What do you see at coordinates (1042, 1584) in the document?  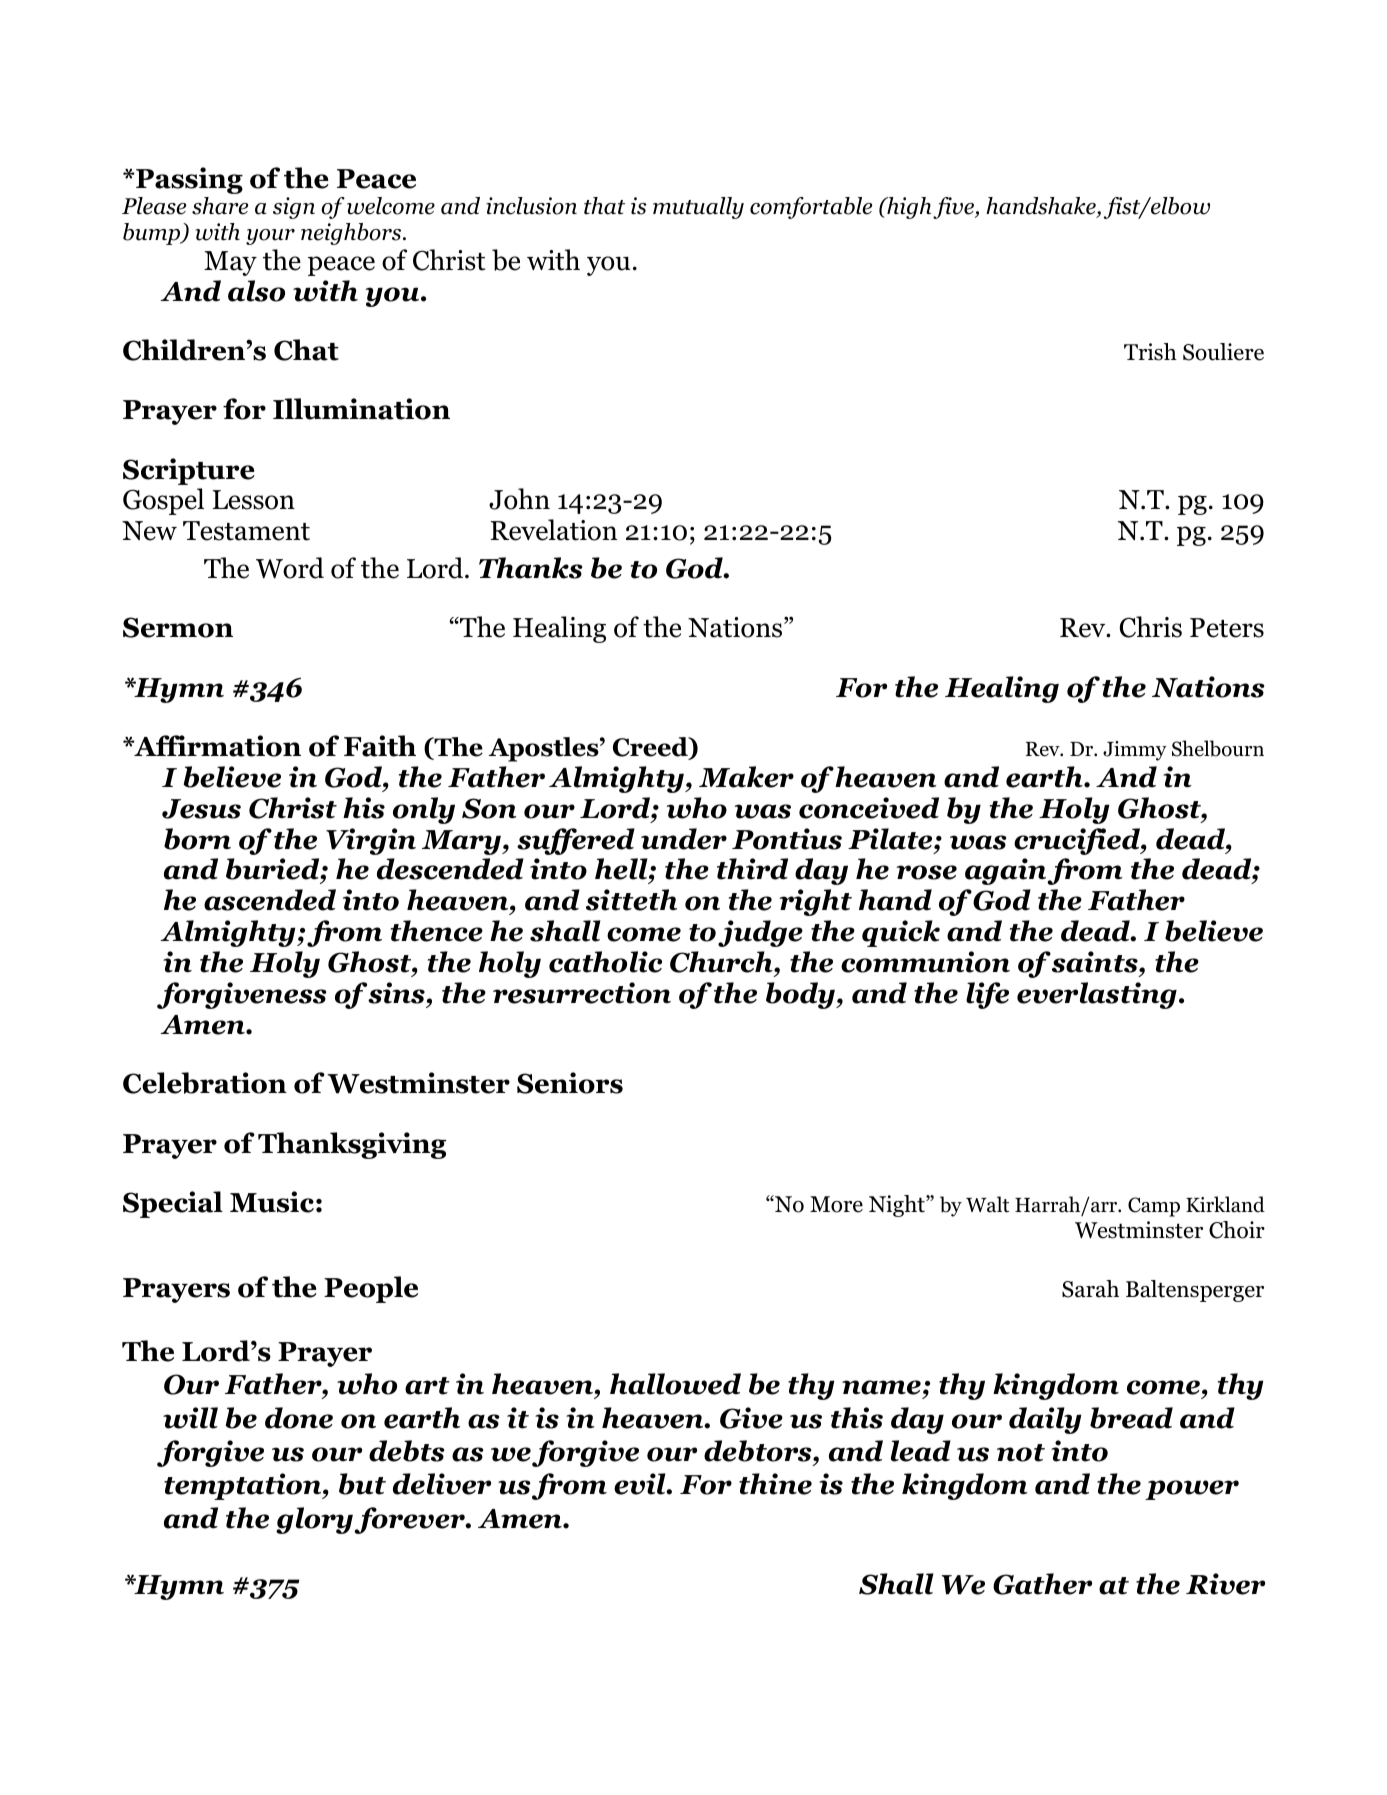 I see `Gather` at bounding box center [1042, 1584].
